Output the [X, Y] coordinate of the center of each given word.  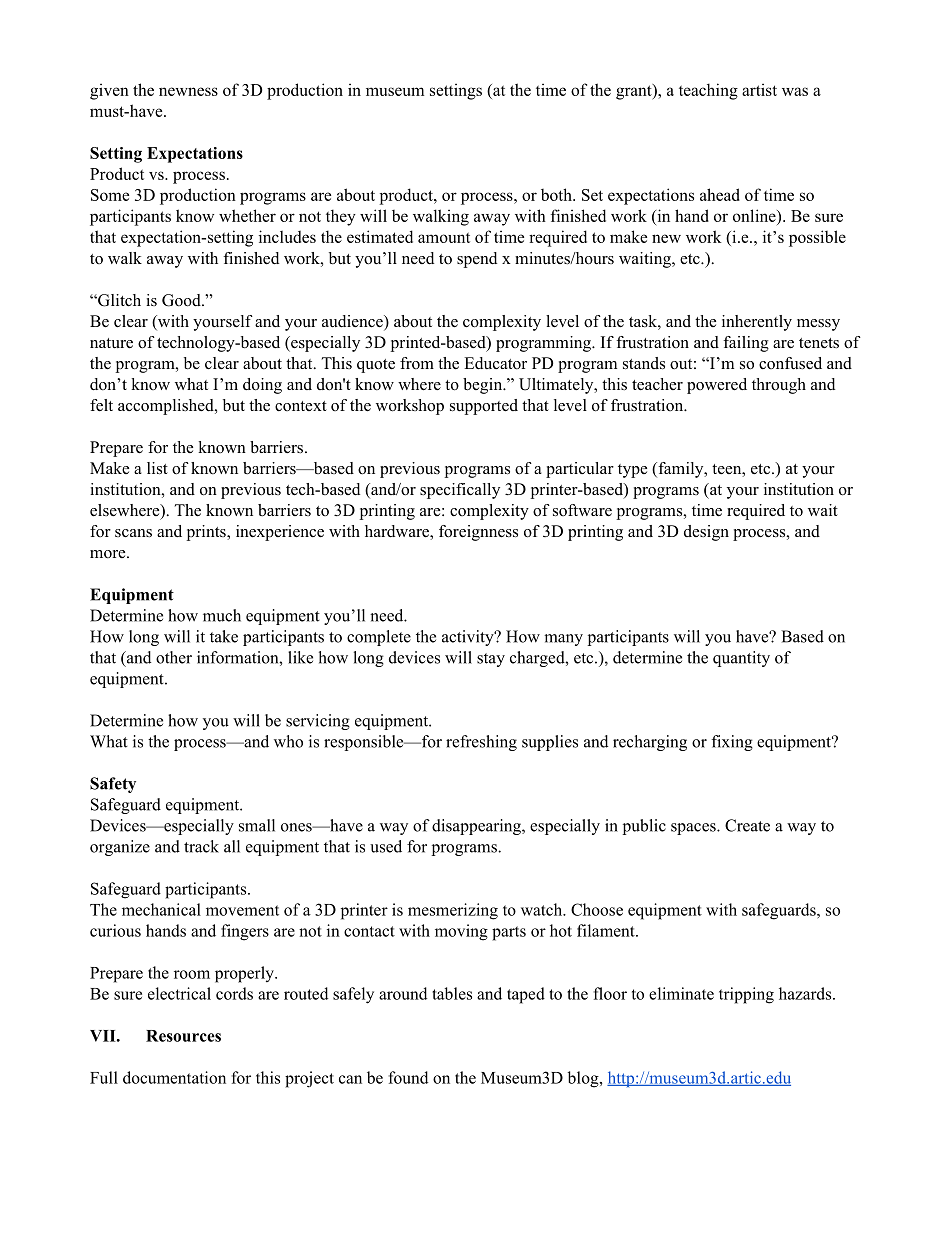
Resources [183, 1036]
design [706, 533]
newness [188, 91]
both [557, 194]
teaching [708, 91]
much [222, 615]
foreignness [478, 533]
